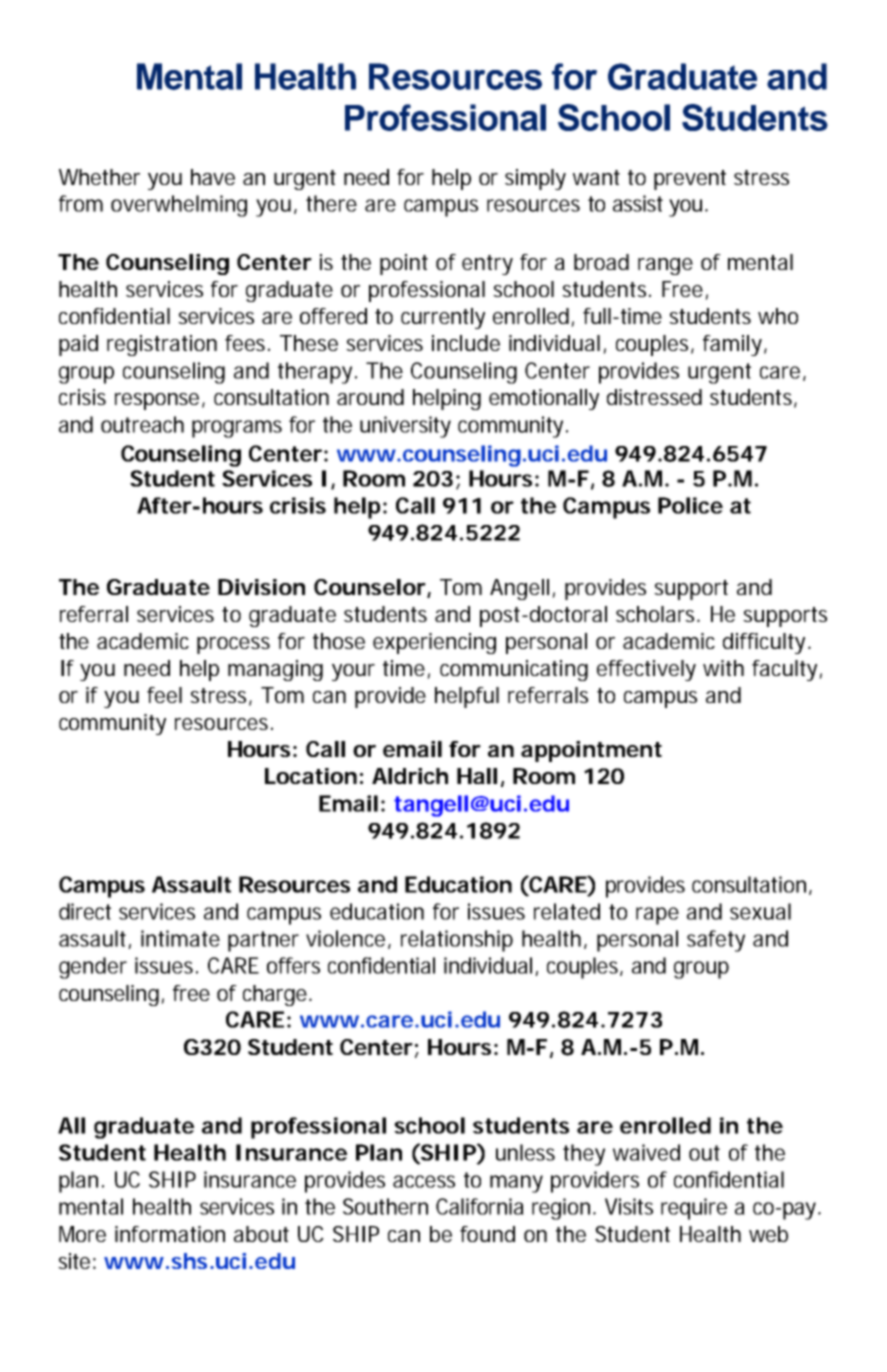 This screenshot has height=1372, width=887. I want to click on safety, so click(716, 941).
